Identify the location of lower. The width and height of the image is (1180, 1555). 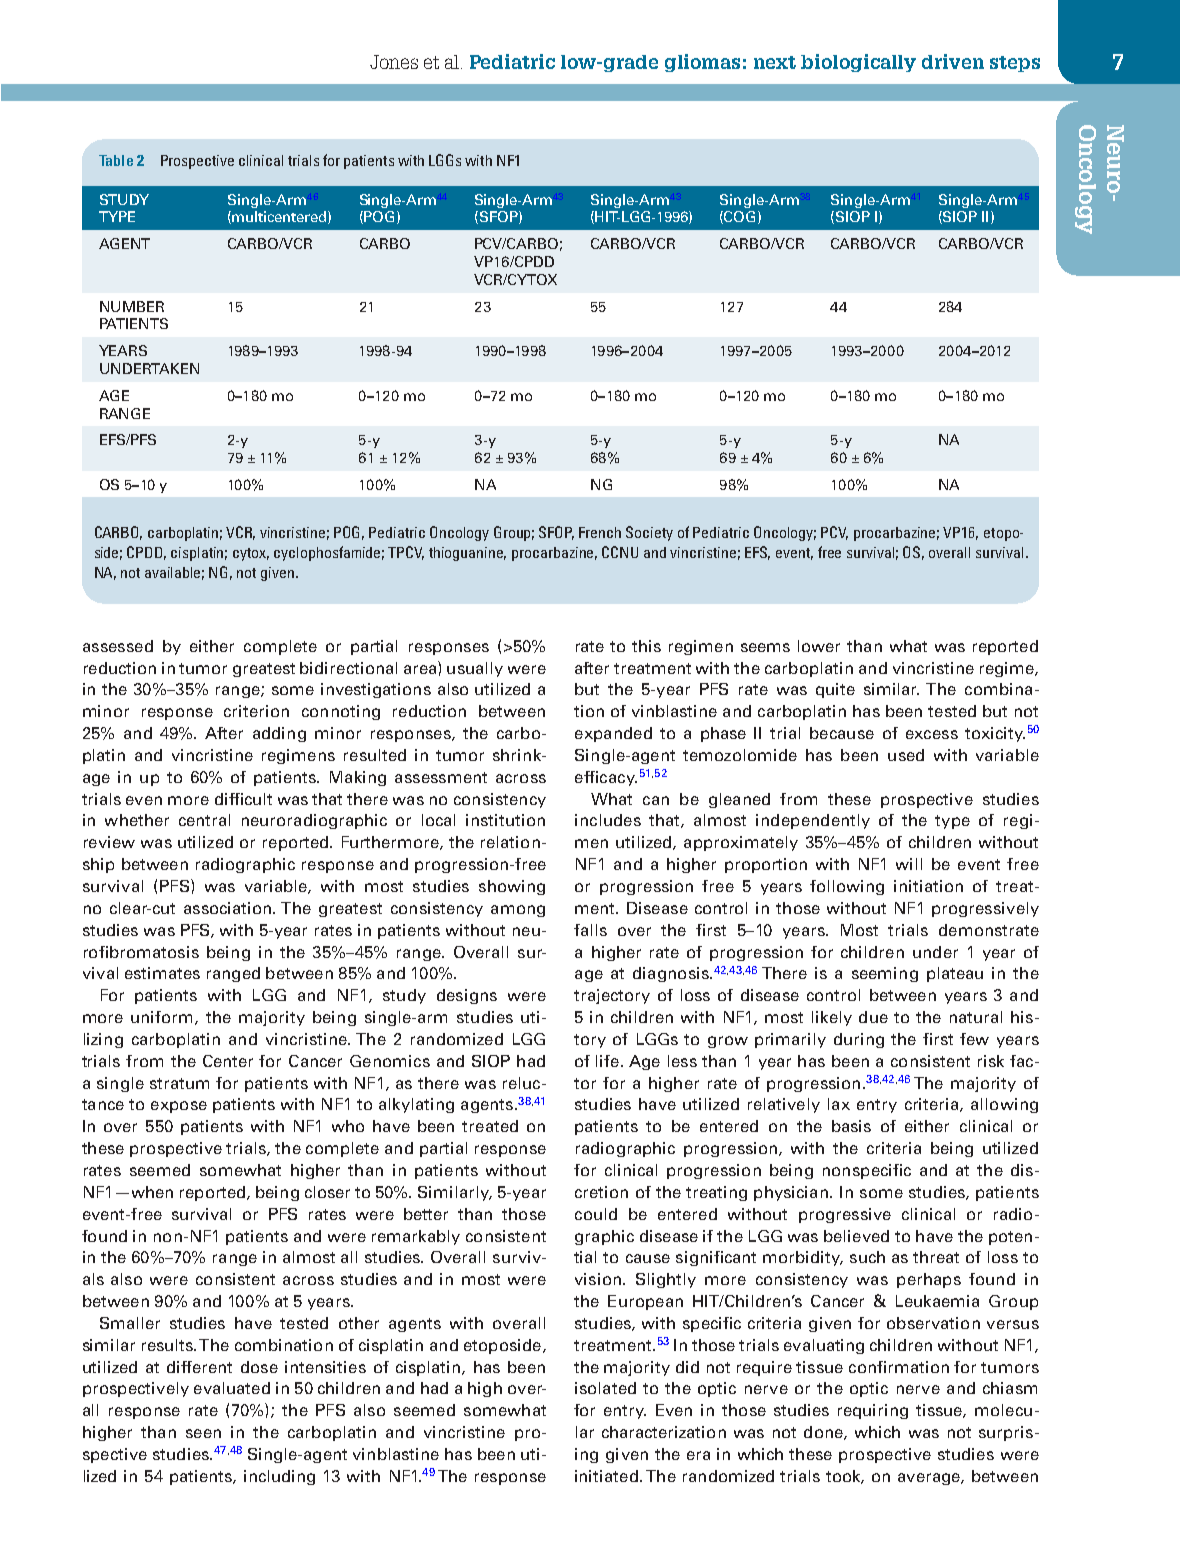
(819, 646).
